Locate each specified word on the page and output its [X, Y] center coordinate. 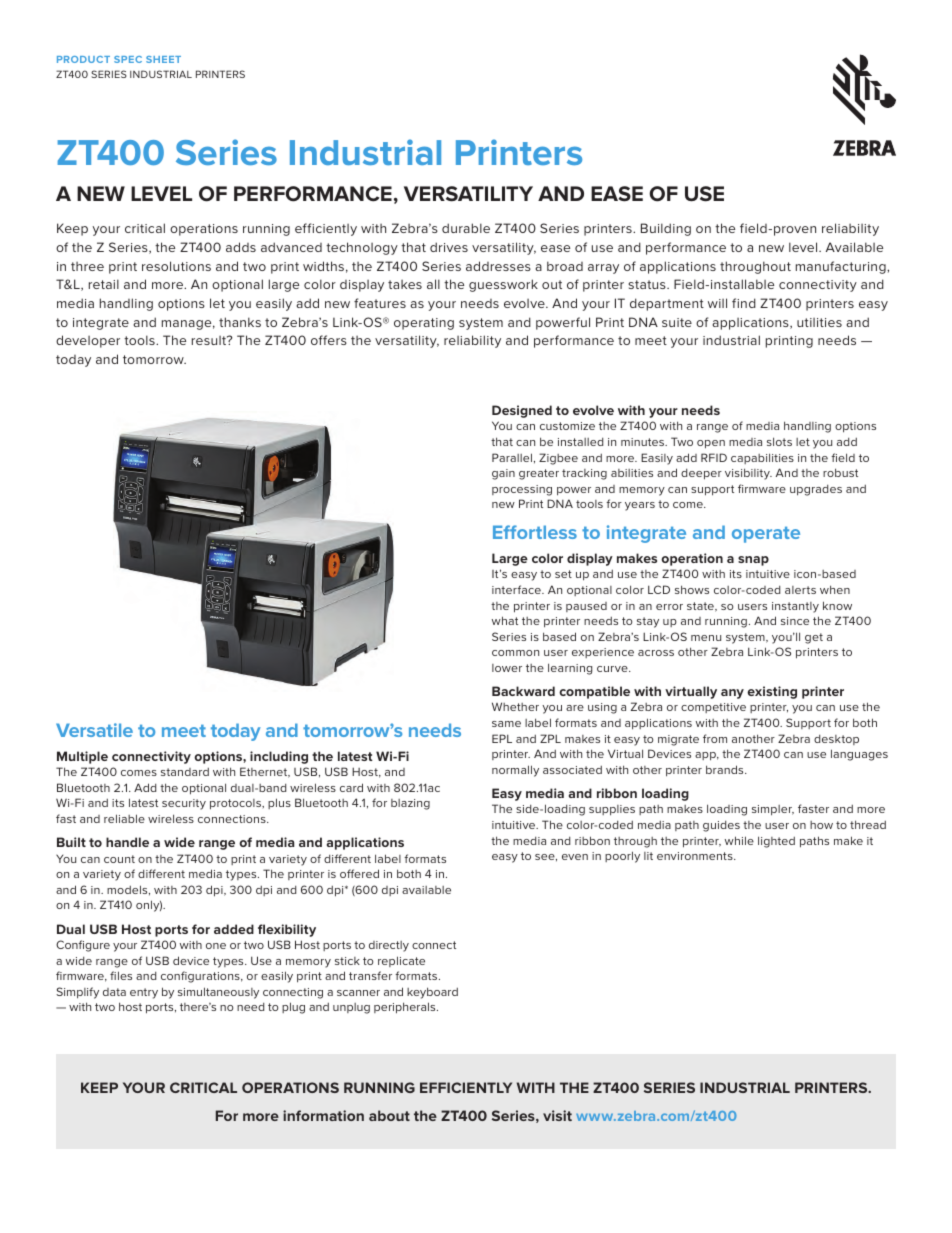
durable [466, 228]
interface [517, 589]
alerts [800, 590]
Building [666, 229]
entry [144, 993]
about [389, 1115]
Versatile [94, 730]
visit [557, 1115]
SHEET [163, 59]
